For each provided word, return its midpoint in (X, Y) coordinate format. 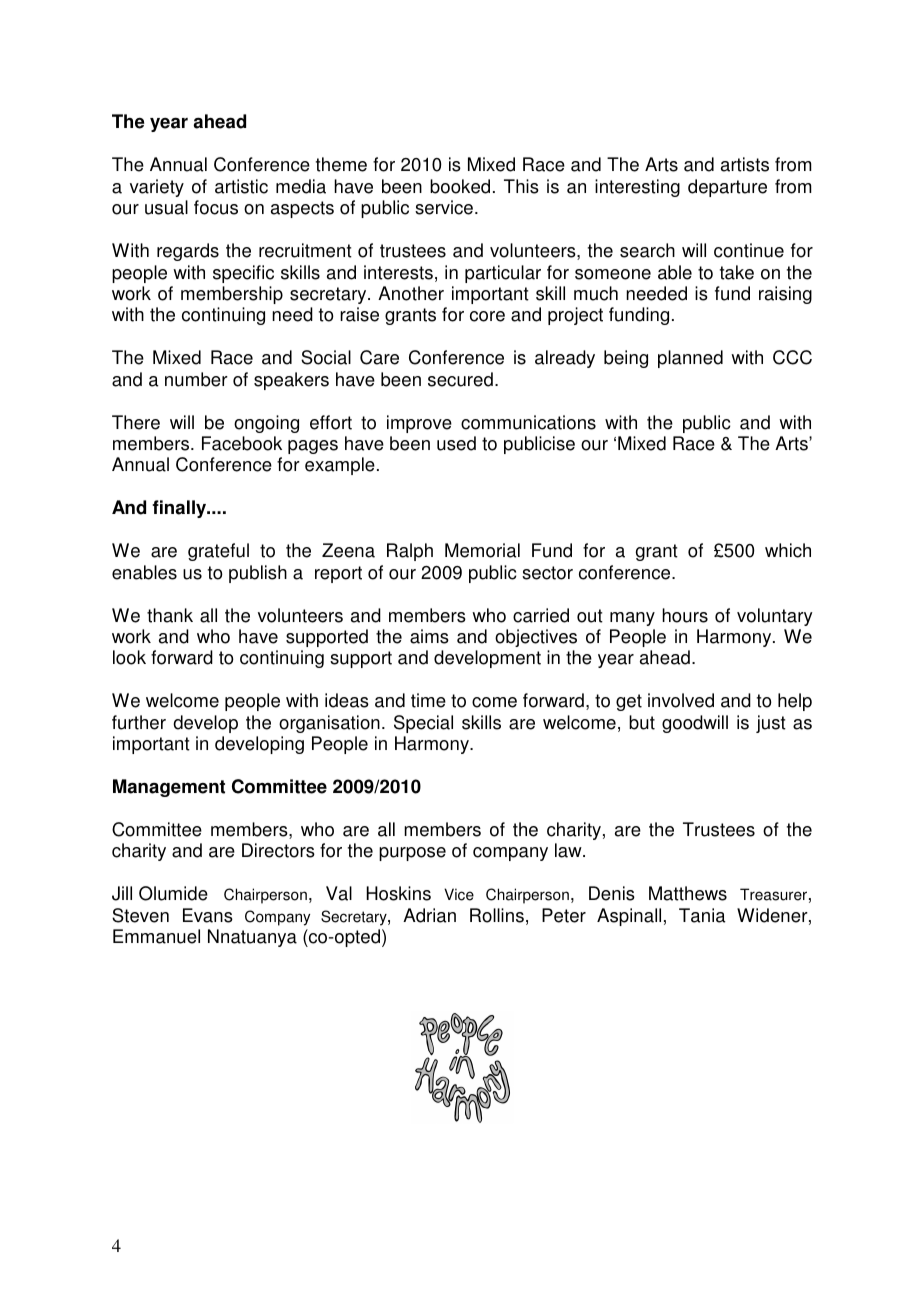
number (196, 379)
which (788, 550)
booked (460, 186)
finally (180, 509)
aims (429, 636)
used (456, 443)
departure (727, 188)
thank (170, 615)
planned (690, 359)
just (771, 724)
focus (216, 207)
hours (685, 615)
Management (169, 788)
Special (423, 724)
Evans (208, 915)
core (487, 316)
